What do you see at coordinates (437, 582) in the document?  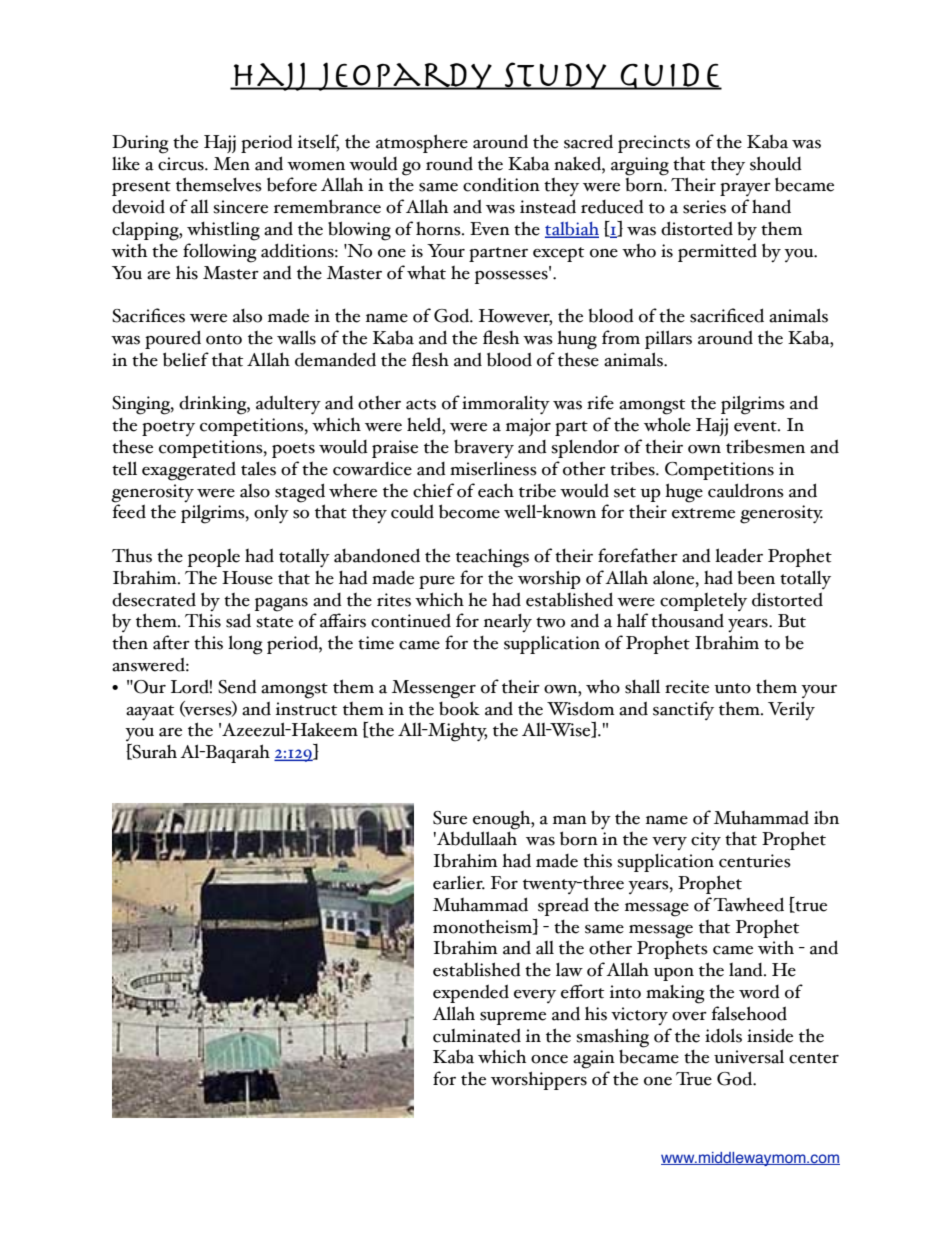 I see `pure` at bounding box center [437, 582].
